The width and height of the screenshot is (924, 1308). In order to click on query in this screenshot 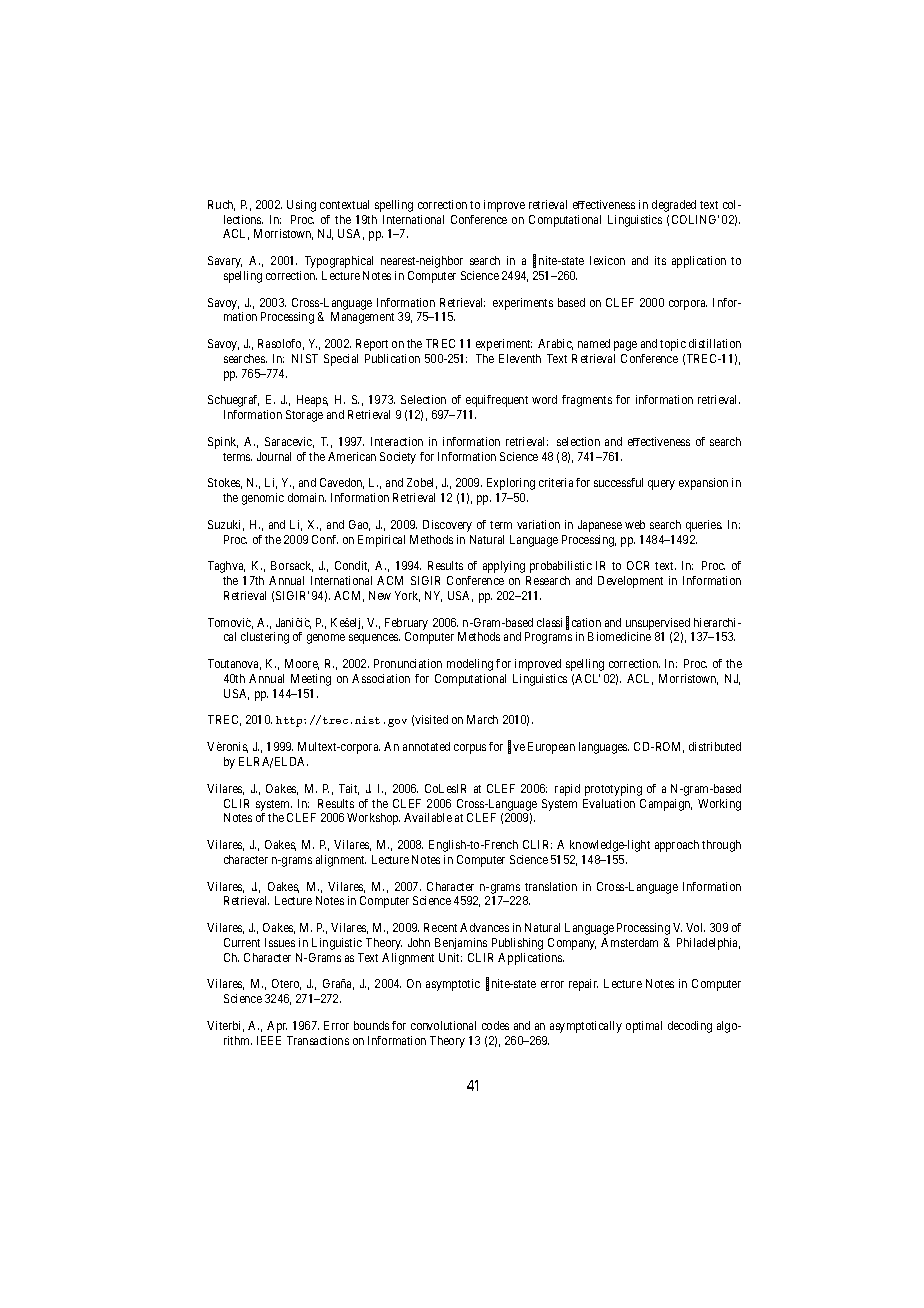, I will do `click(661, 485)`.
